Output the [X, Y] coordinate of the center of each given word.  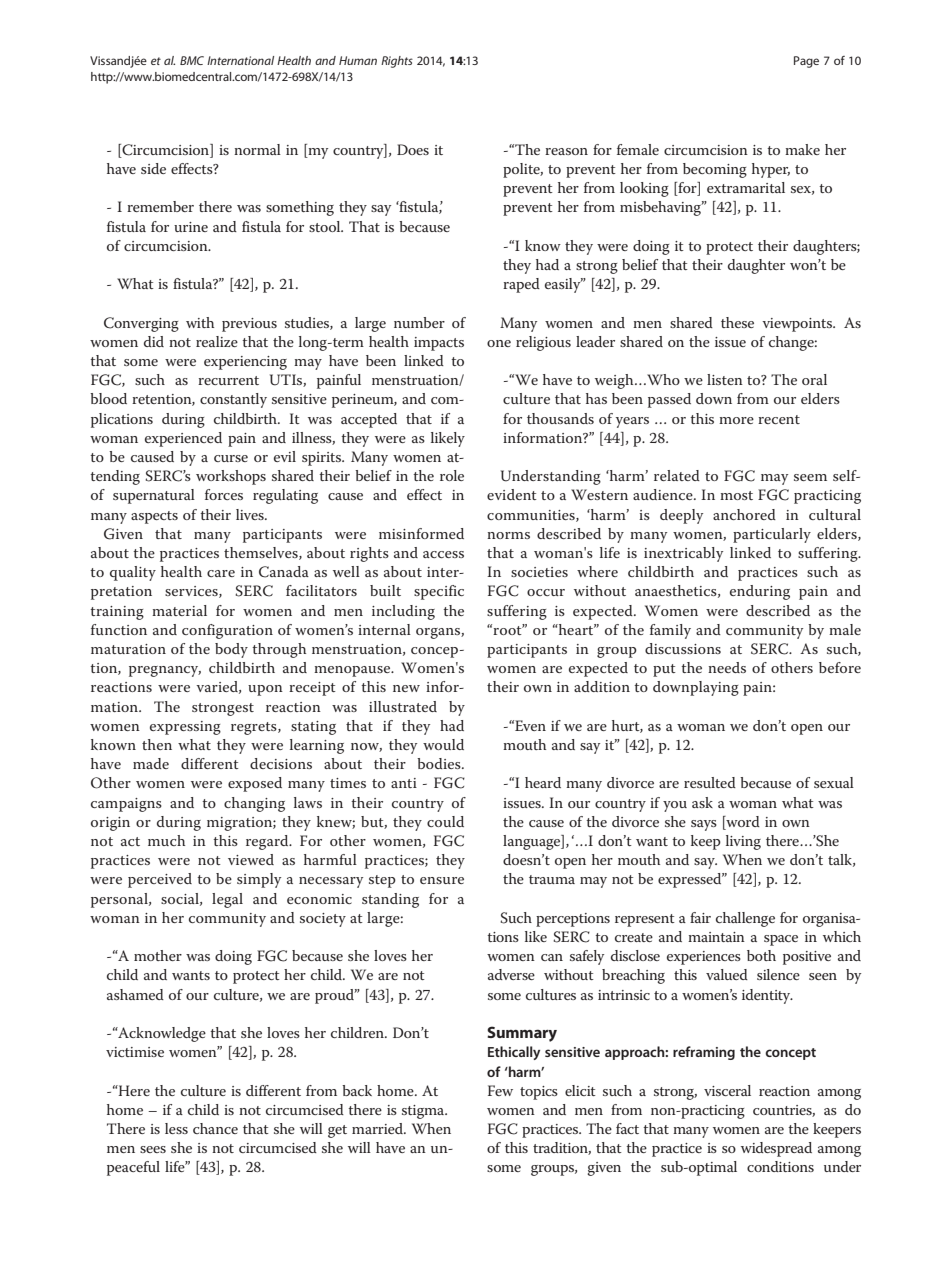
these [737, 322]
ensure [442, 880]
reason [566, 151]
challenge [745, 919]
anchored [744, 514]
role [452, 475]
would [443, 744]
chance [215, 1128]
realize [217, 341]
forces [224, 494]
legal [227, 900]
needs [727, 667]
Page [806, 62]
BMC [192, 60]
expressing [185, 728]
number [419, 322]
